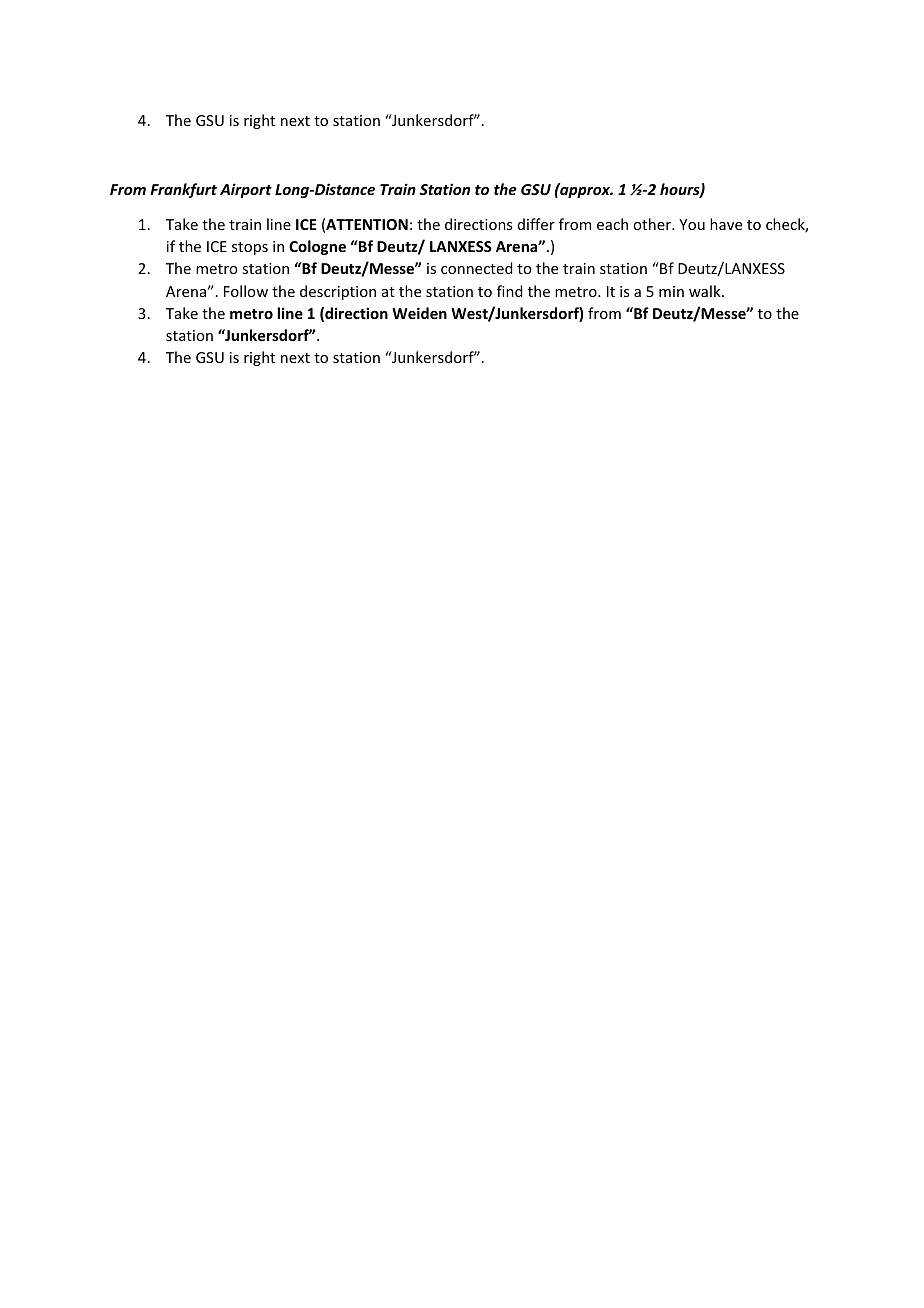  I want to click on walk, so click(706, 291).
